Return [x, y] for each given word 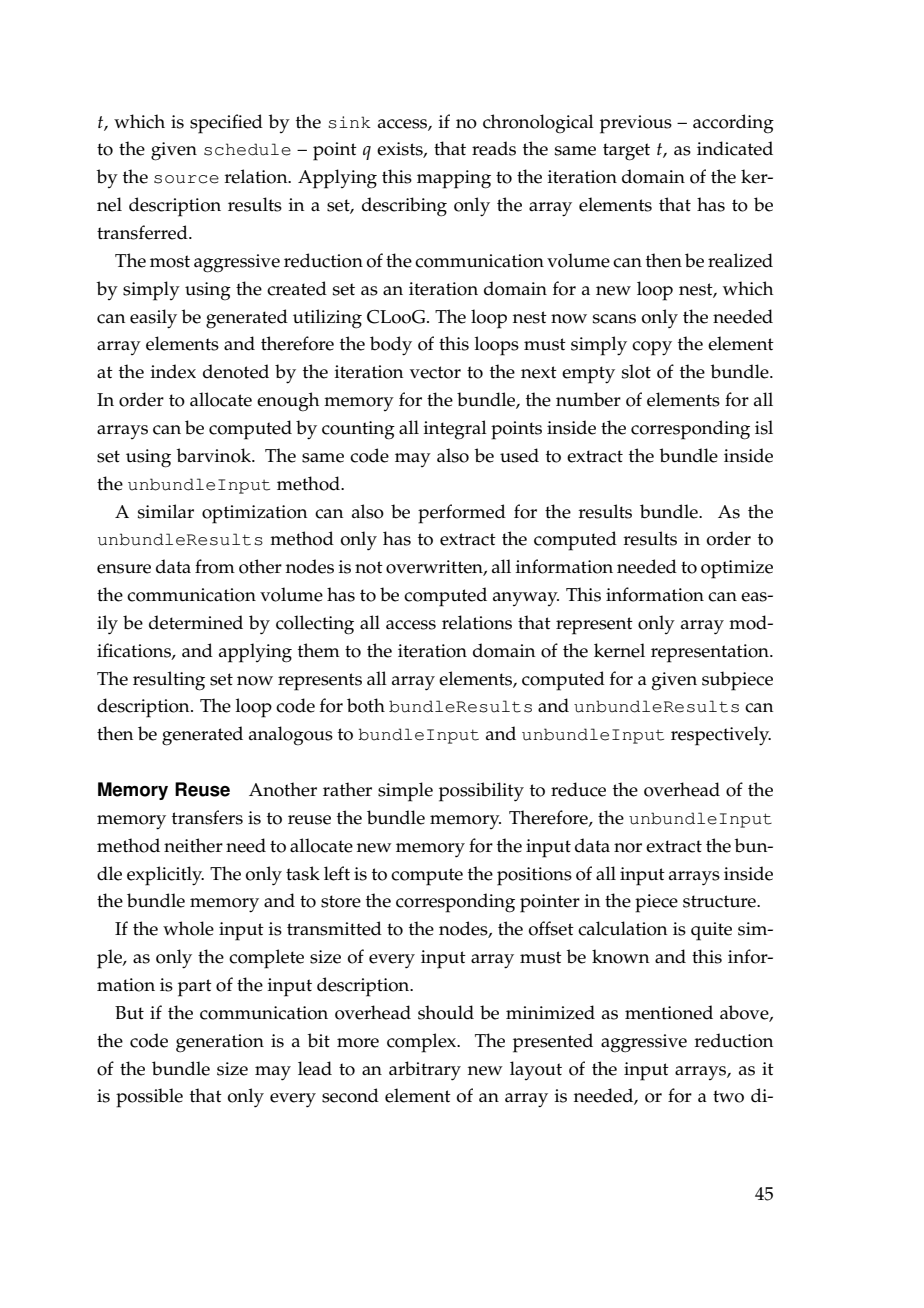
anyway [526, 599]
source [186, 179]
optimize [737, 569]
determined [196, 622]
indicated [735, 148]
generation [220, 1043]
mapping [454, 179]
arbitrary [425, 1071]
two [728, 1096]
